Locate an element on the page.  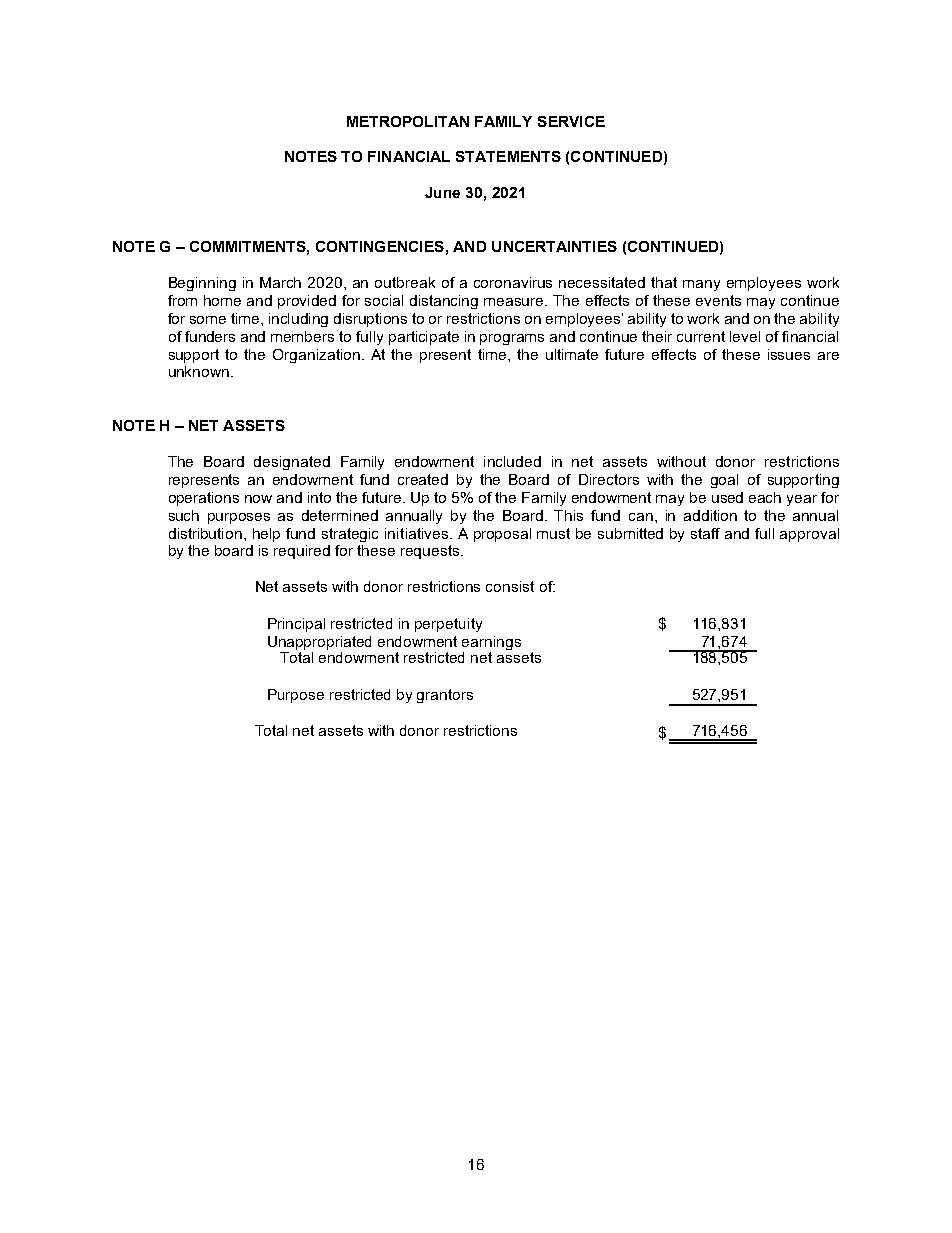
METROPOLITAN is located at coordinates (408, 121).
